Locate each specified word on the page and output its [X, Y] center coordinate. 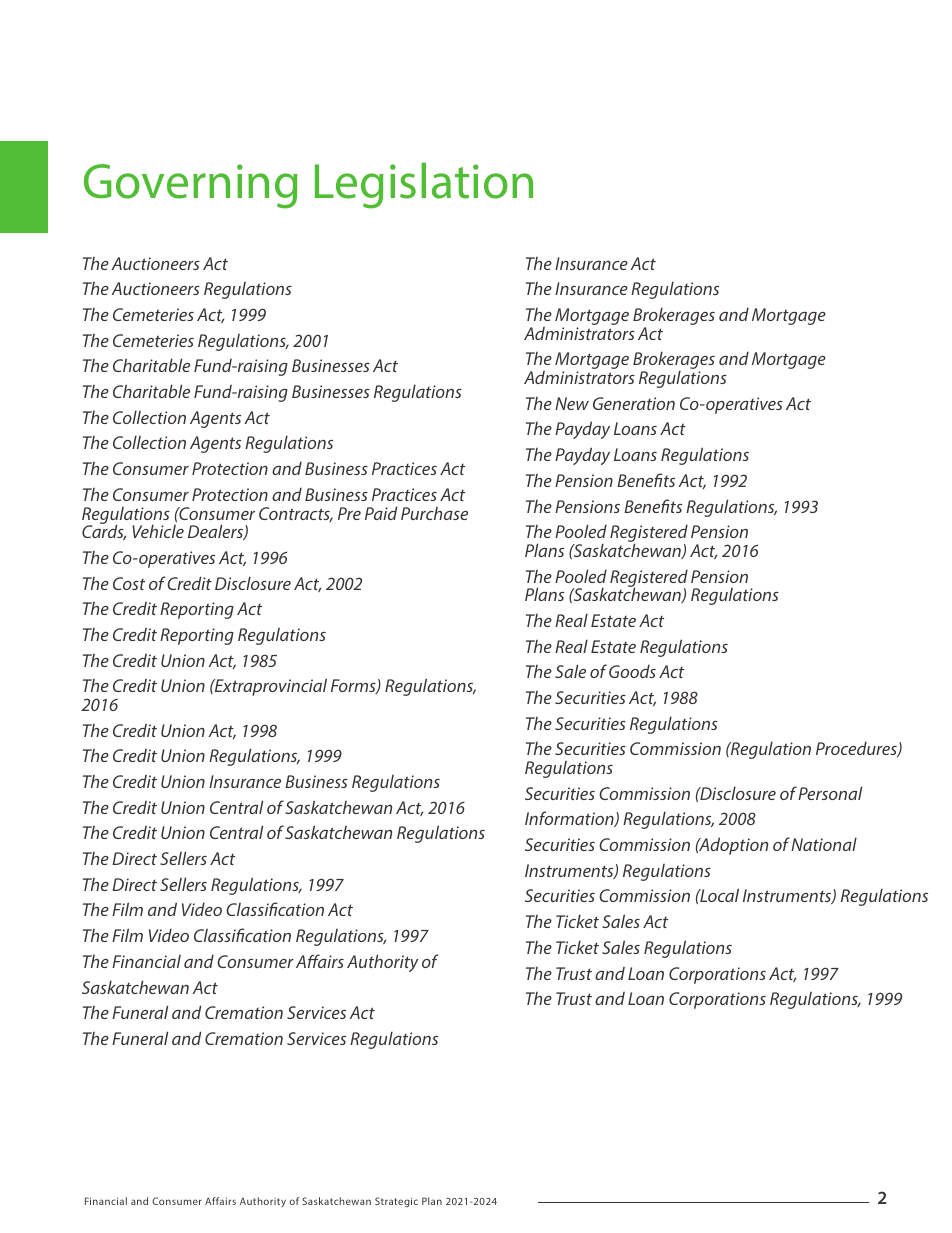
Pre [349, 513]
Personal [830, 793]
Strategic [396, 1202]
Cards [104, 531]
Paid [381, 513]
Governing [191, 186]
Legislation [424, 185]
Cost [129, 583]
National [824, 844]
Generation [634, 403]
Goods [632, 671]
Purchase [434, 513]
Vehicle [158, 531]
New [572, 403]
